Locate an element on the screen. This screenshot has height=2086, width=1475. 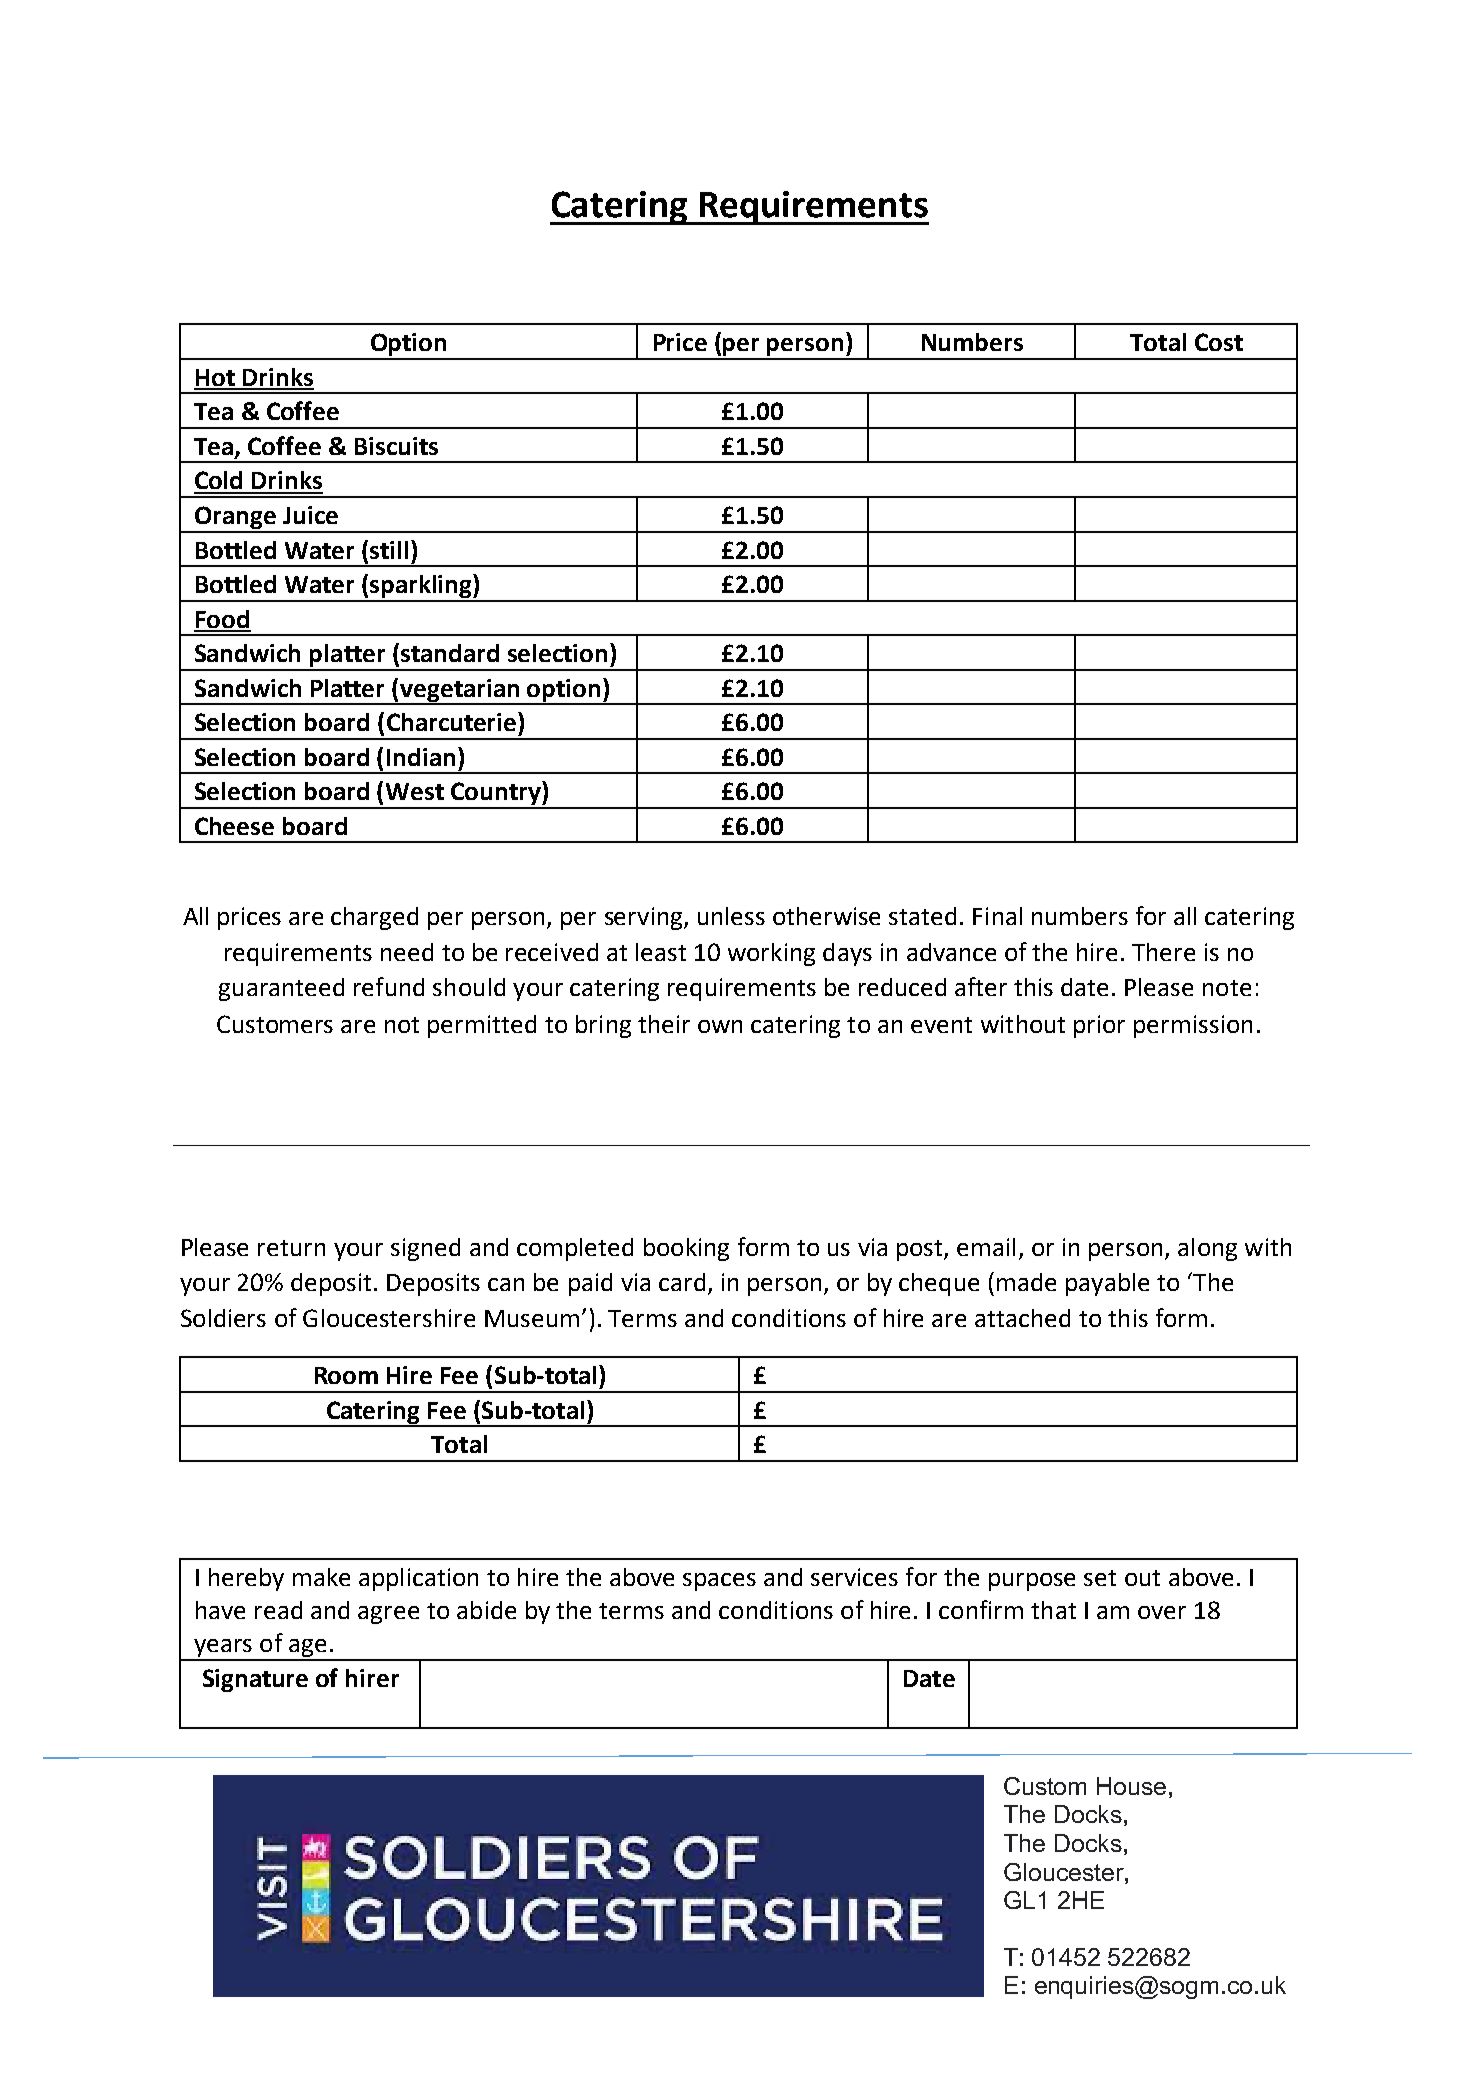
still is located at coordinates (389, 550).
